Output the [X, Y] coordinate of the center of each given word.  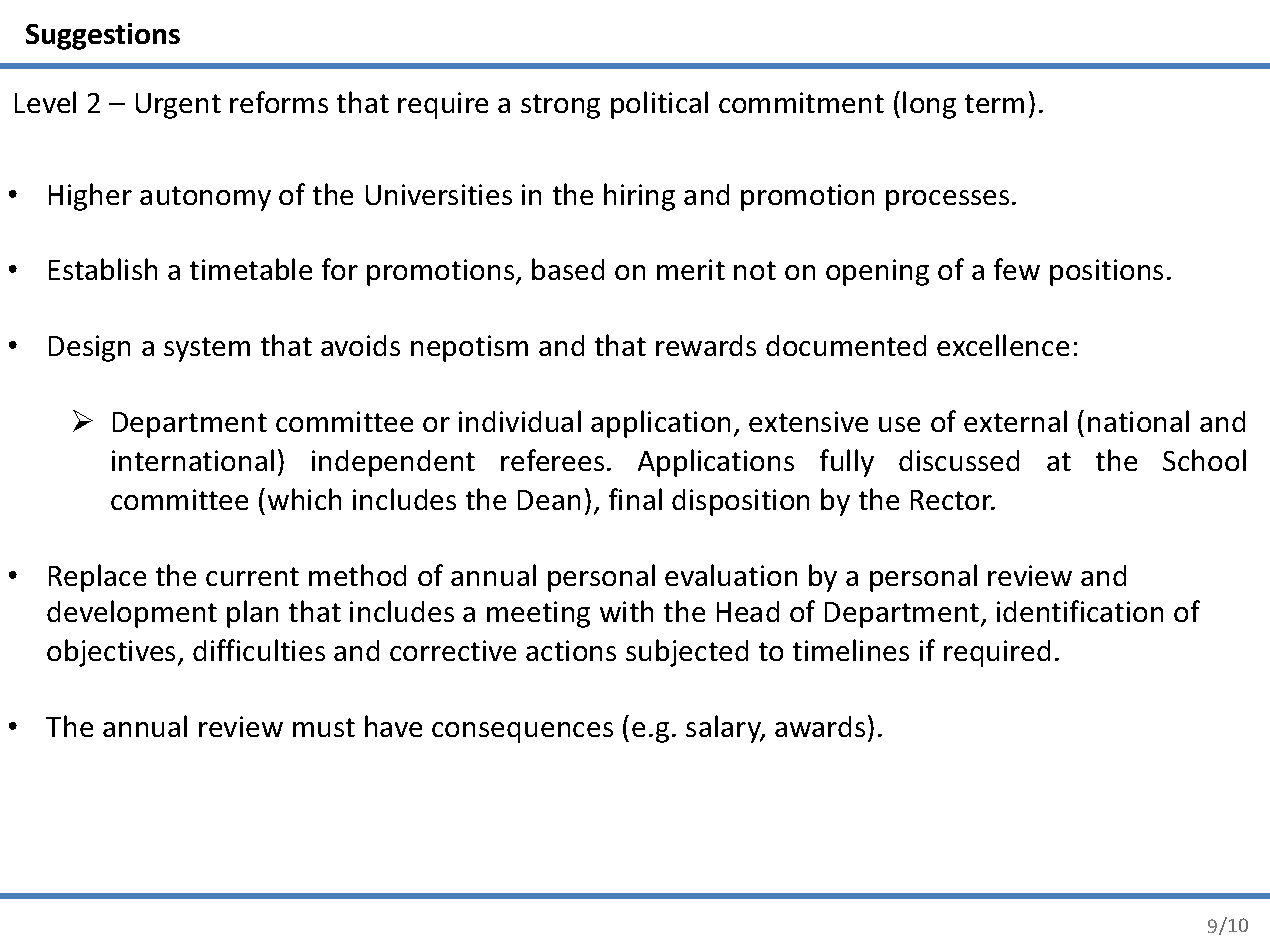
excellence [1003, 345]
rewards [706, 345]
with [626, 611]
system [207, 349]
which [304, 499]
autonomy [205, 198]
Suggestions [103, 36]
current [252, 576]
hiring [639, 197]
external [1015, 421]
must [324, 727]
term [994, 103]
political [659, 105]
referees [552, 460]
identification [1080, 611]
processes [947, 200]
